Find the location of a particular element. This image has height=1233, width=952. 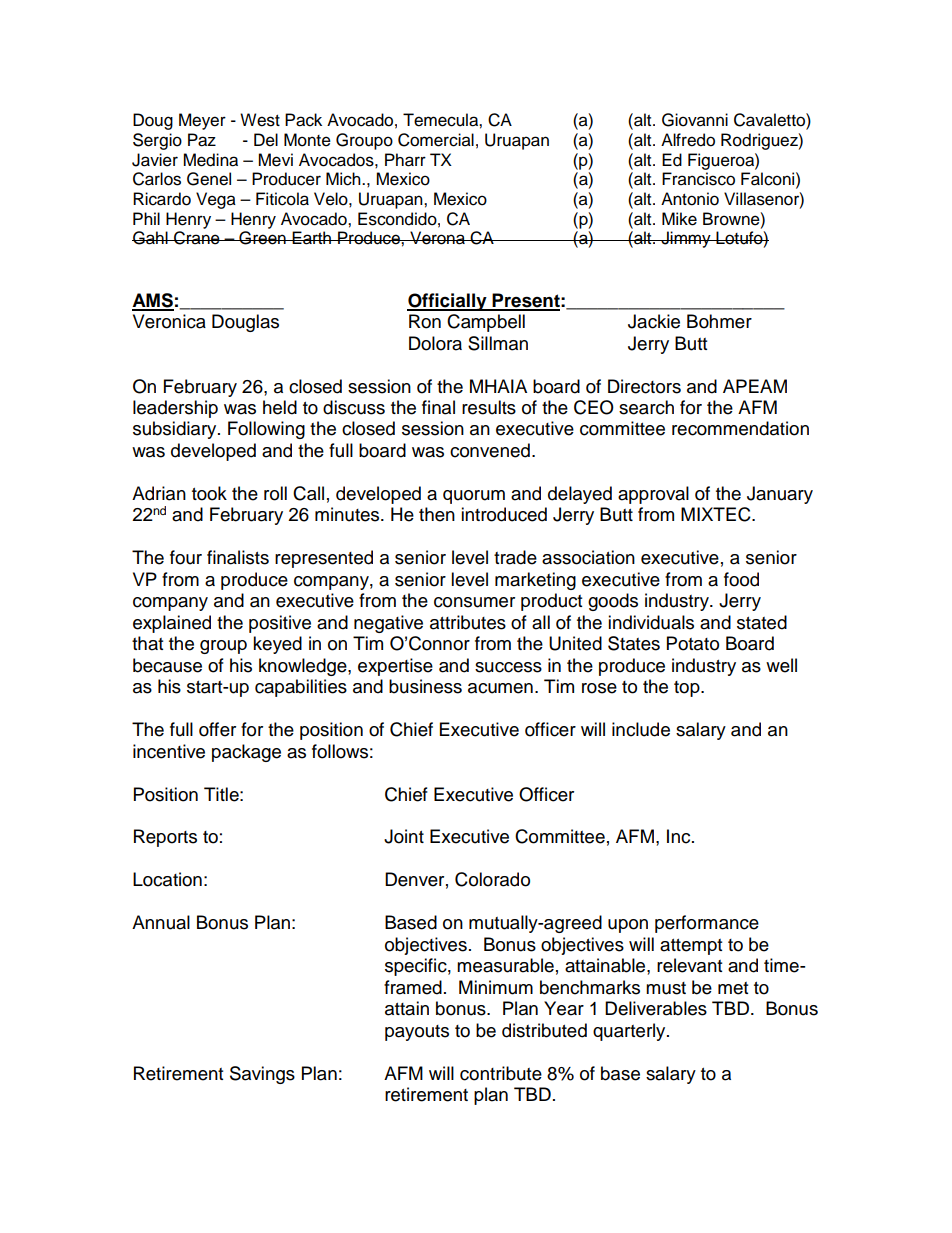

recommendation is located at coordinates (740, 428).
